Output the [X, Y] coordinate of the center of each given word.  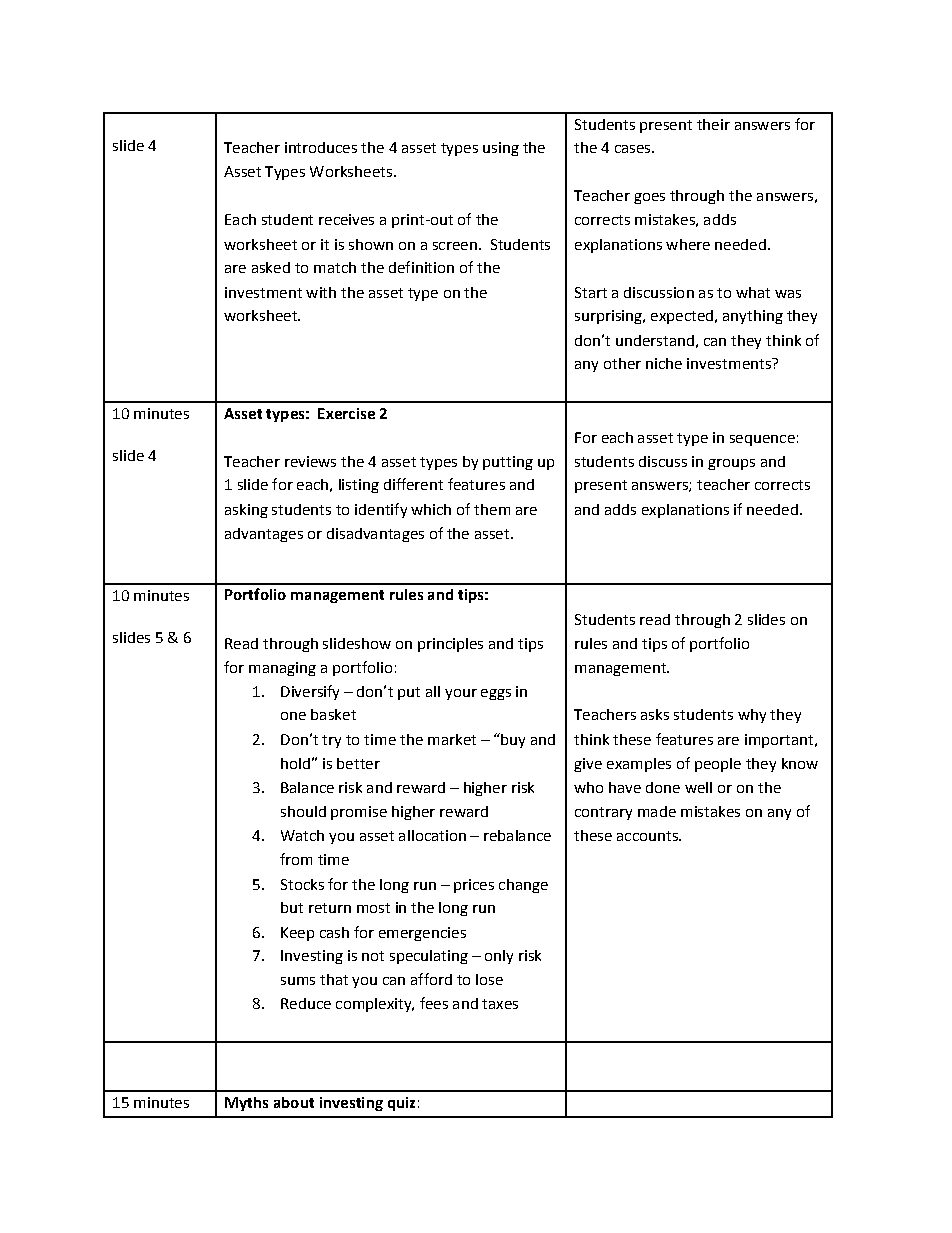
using [501, 149]
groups [731, 464]
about [294, 1102]
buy [512, 740]
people [718, 765]
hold [295, 763]
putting [508, 463]
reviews [310, 461]
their [713, 124]
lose [489, 979]
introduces [321, 147]
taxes [500, 1004]
